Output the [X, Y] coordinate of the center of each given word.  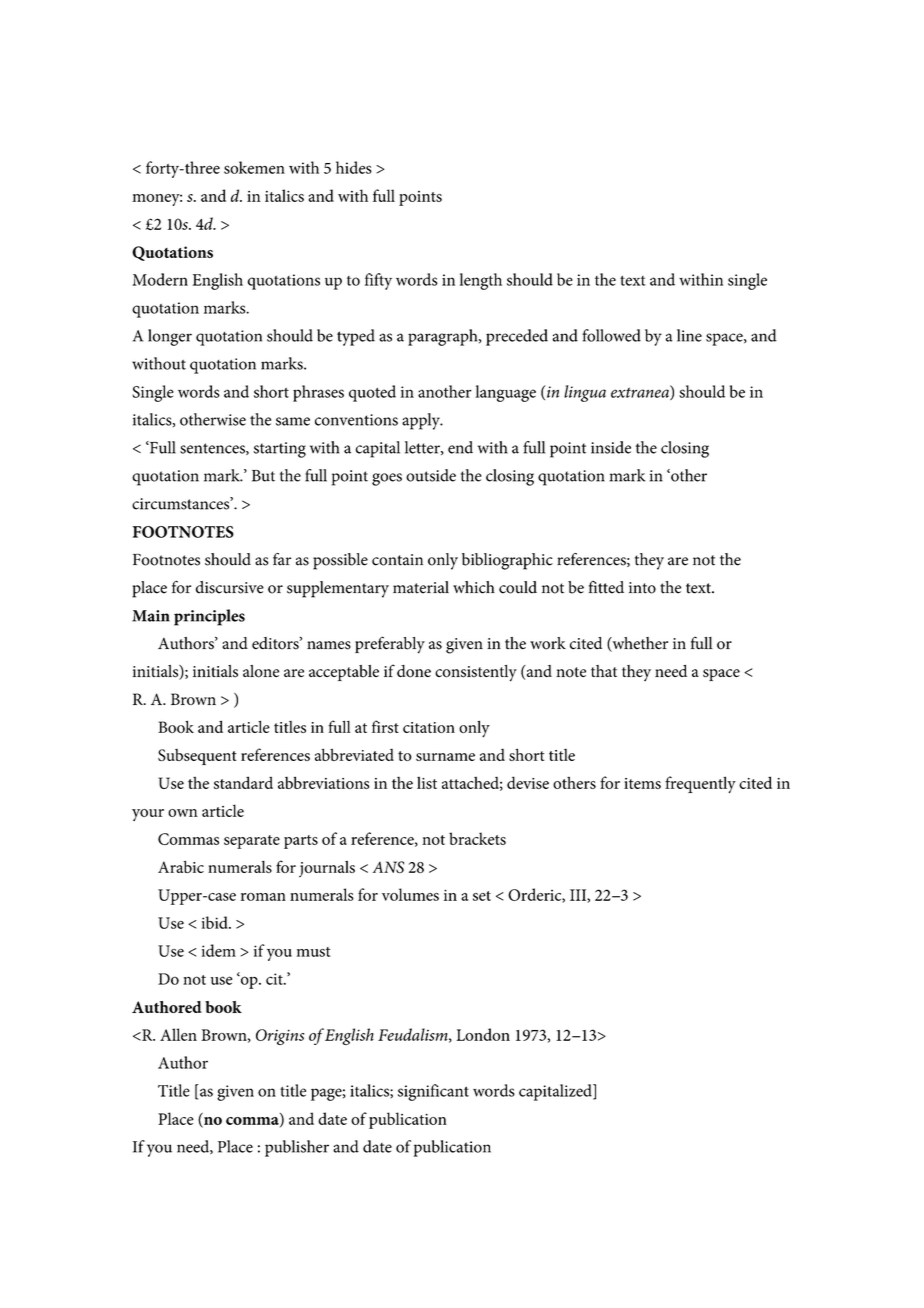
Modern [160, 279]
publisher [297, 1148]
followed [611, 335]
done [414, 671]
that [604, 671]
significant [433, 1092]
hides [354, 167]
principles [209, 617]
